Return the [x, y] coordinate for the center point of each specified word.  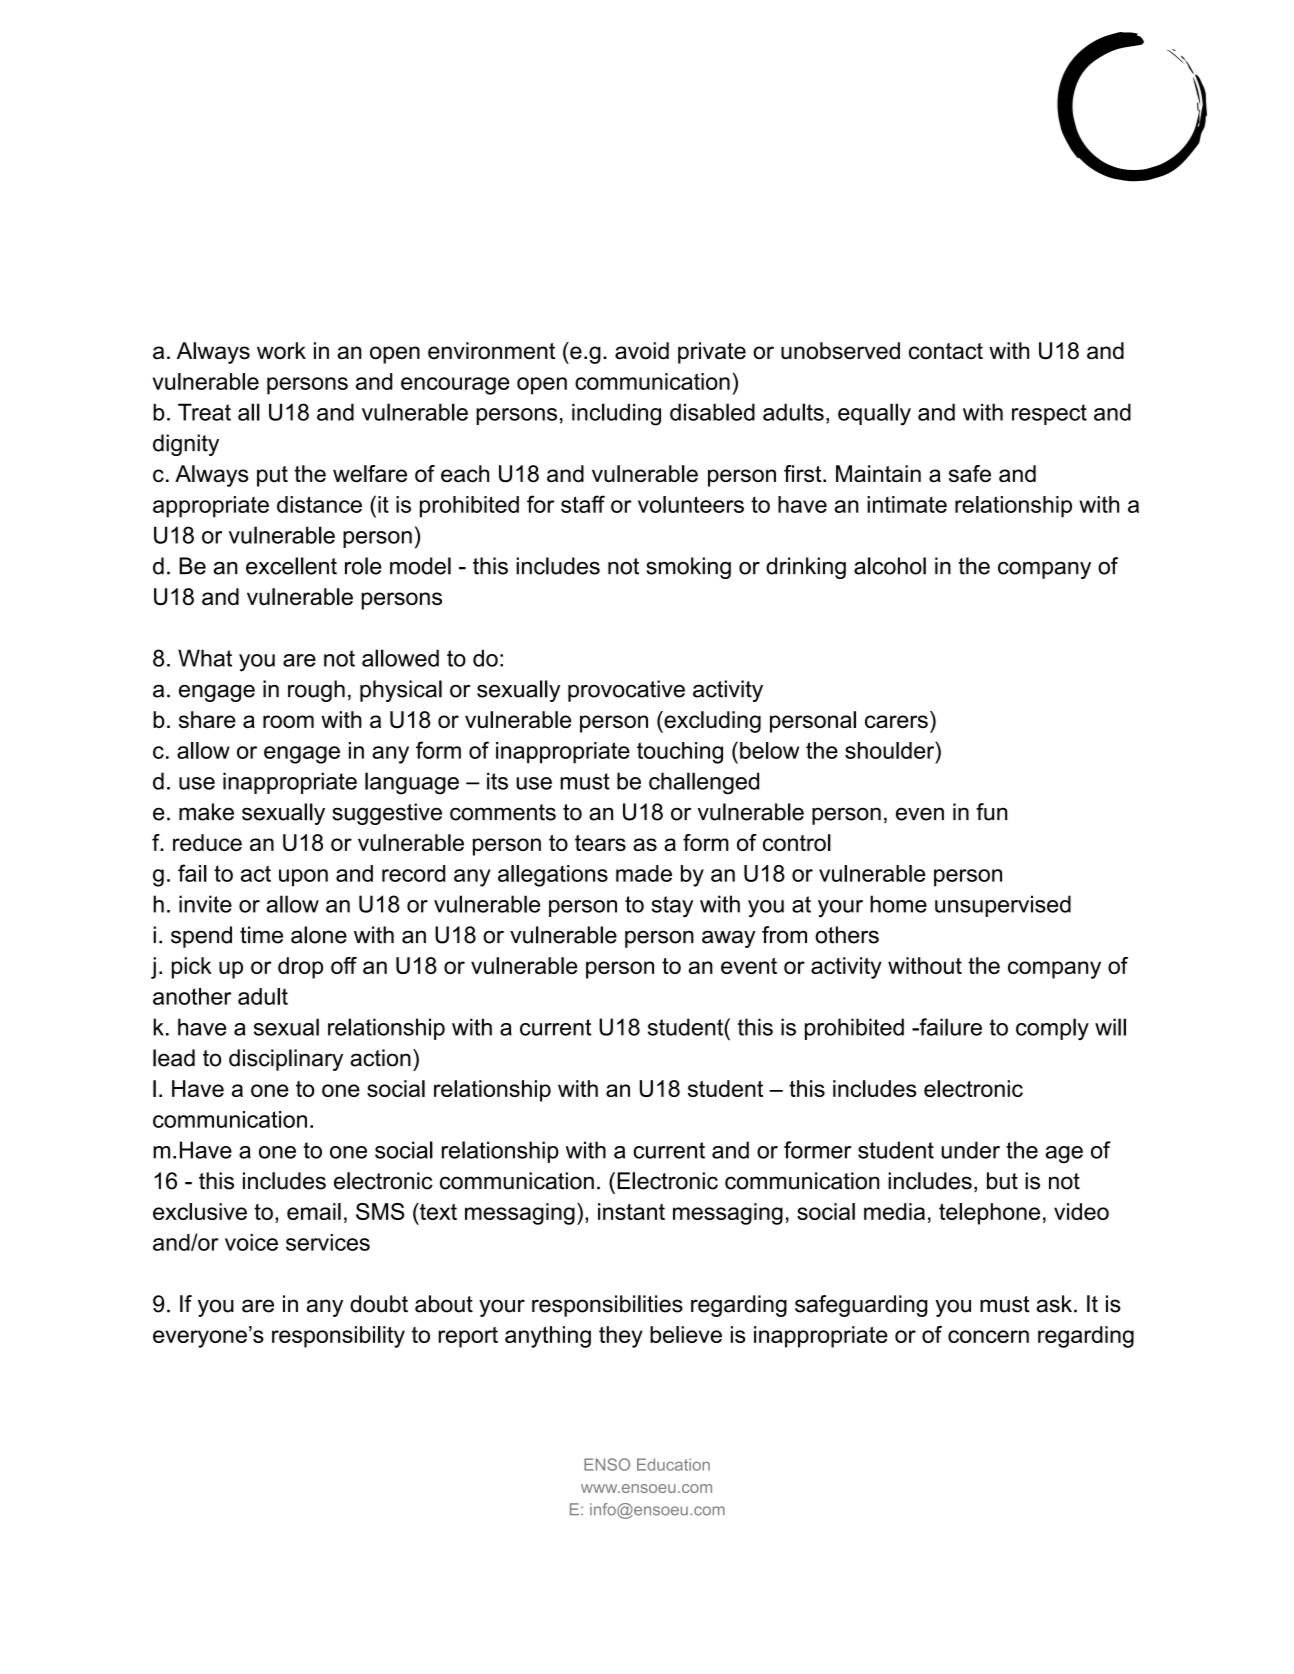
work [281, 350]
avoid [642, 351]
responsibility [338, 1337]
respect [1049, 414]
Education [673, 1464]
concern [988, 1336]
